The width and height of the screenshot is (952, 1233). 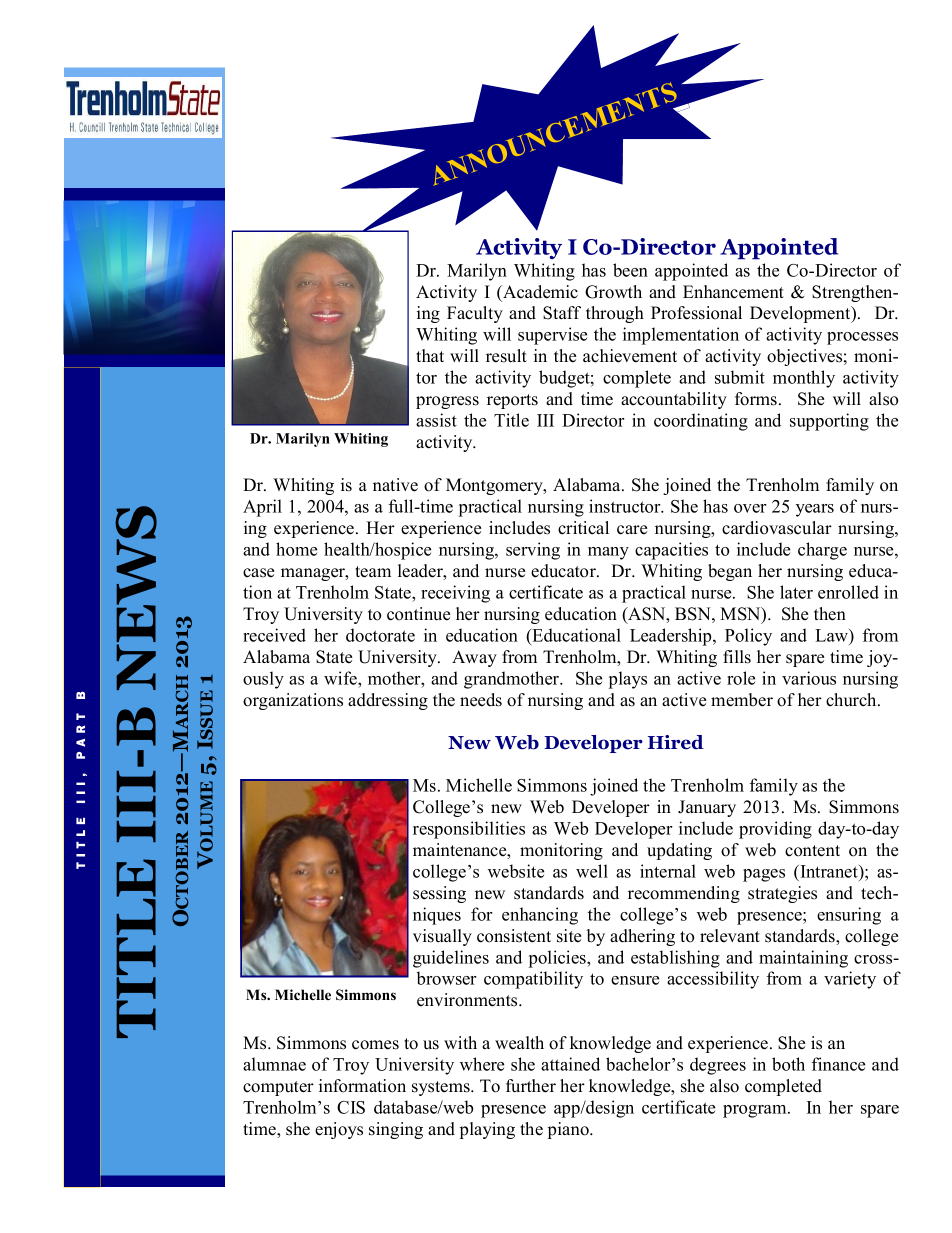 I want to click on home, so click(x=296, y=549).
